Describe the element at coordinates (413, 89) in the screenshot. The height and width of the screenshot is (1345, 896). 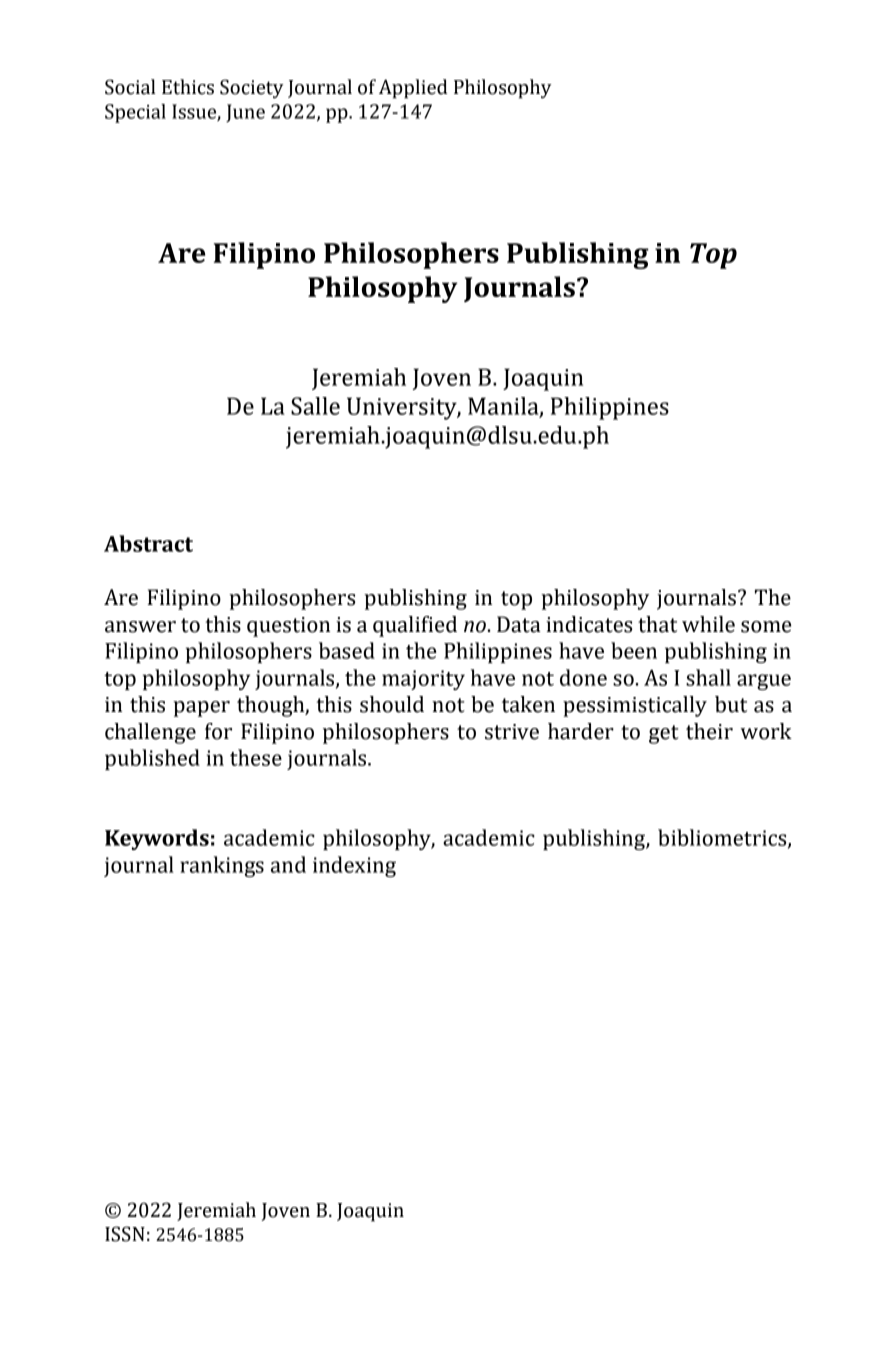
I see `Applied` at that location.
